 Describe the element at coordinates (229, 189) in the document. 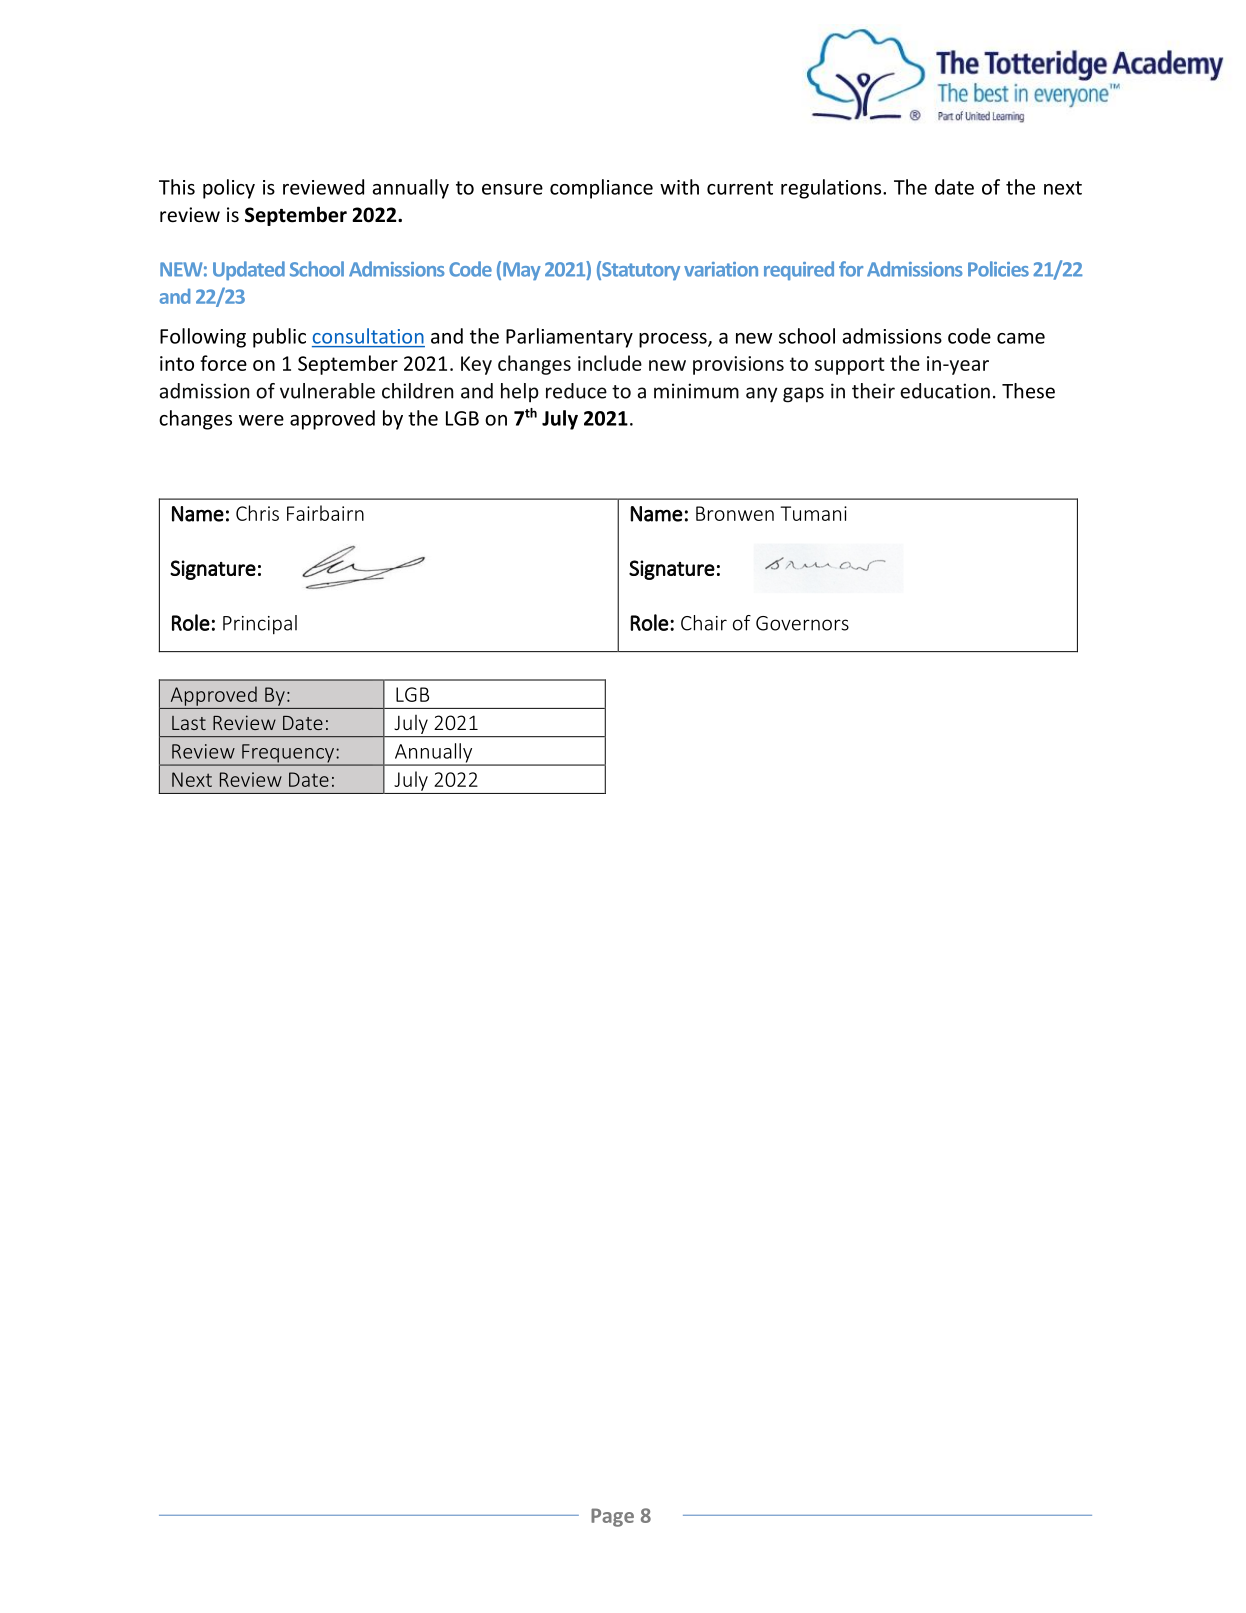

I see `policy` at that location.
